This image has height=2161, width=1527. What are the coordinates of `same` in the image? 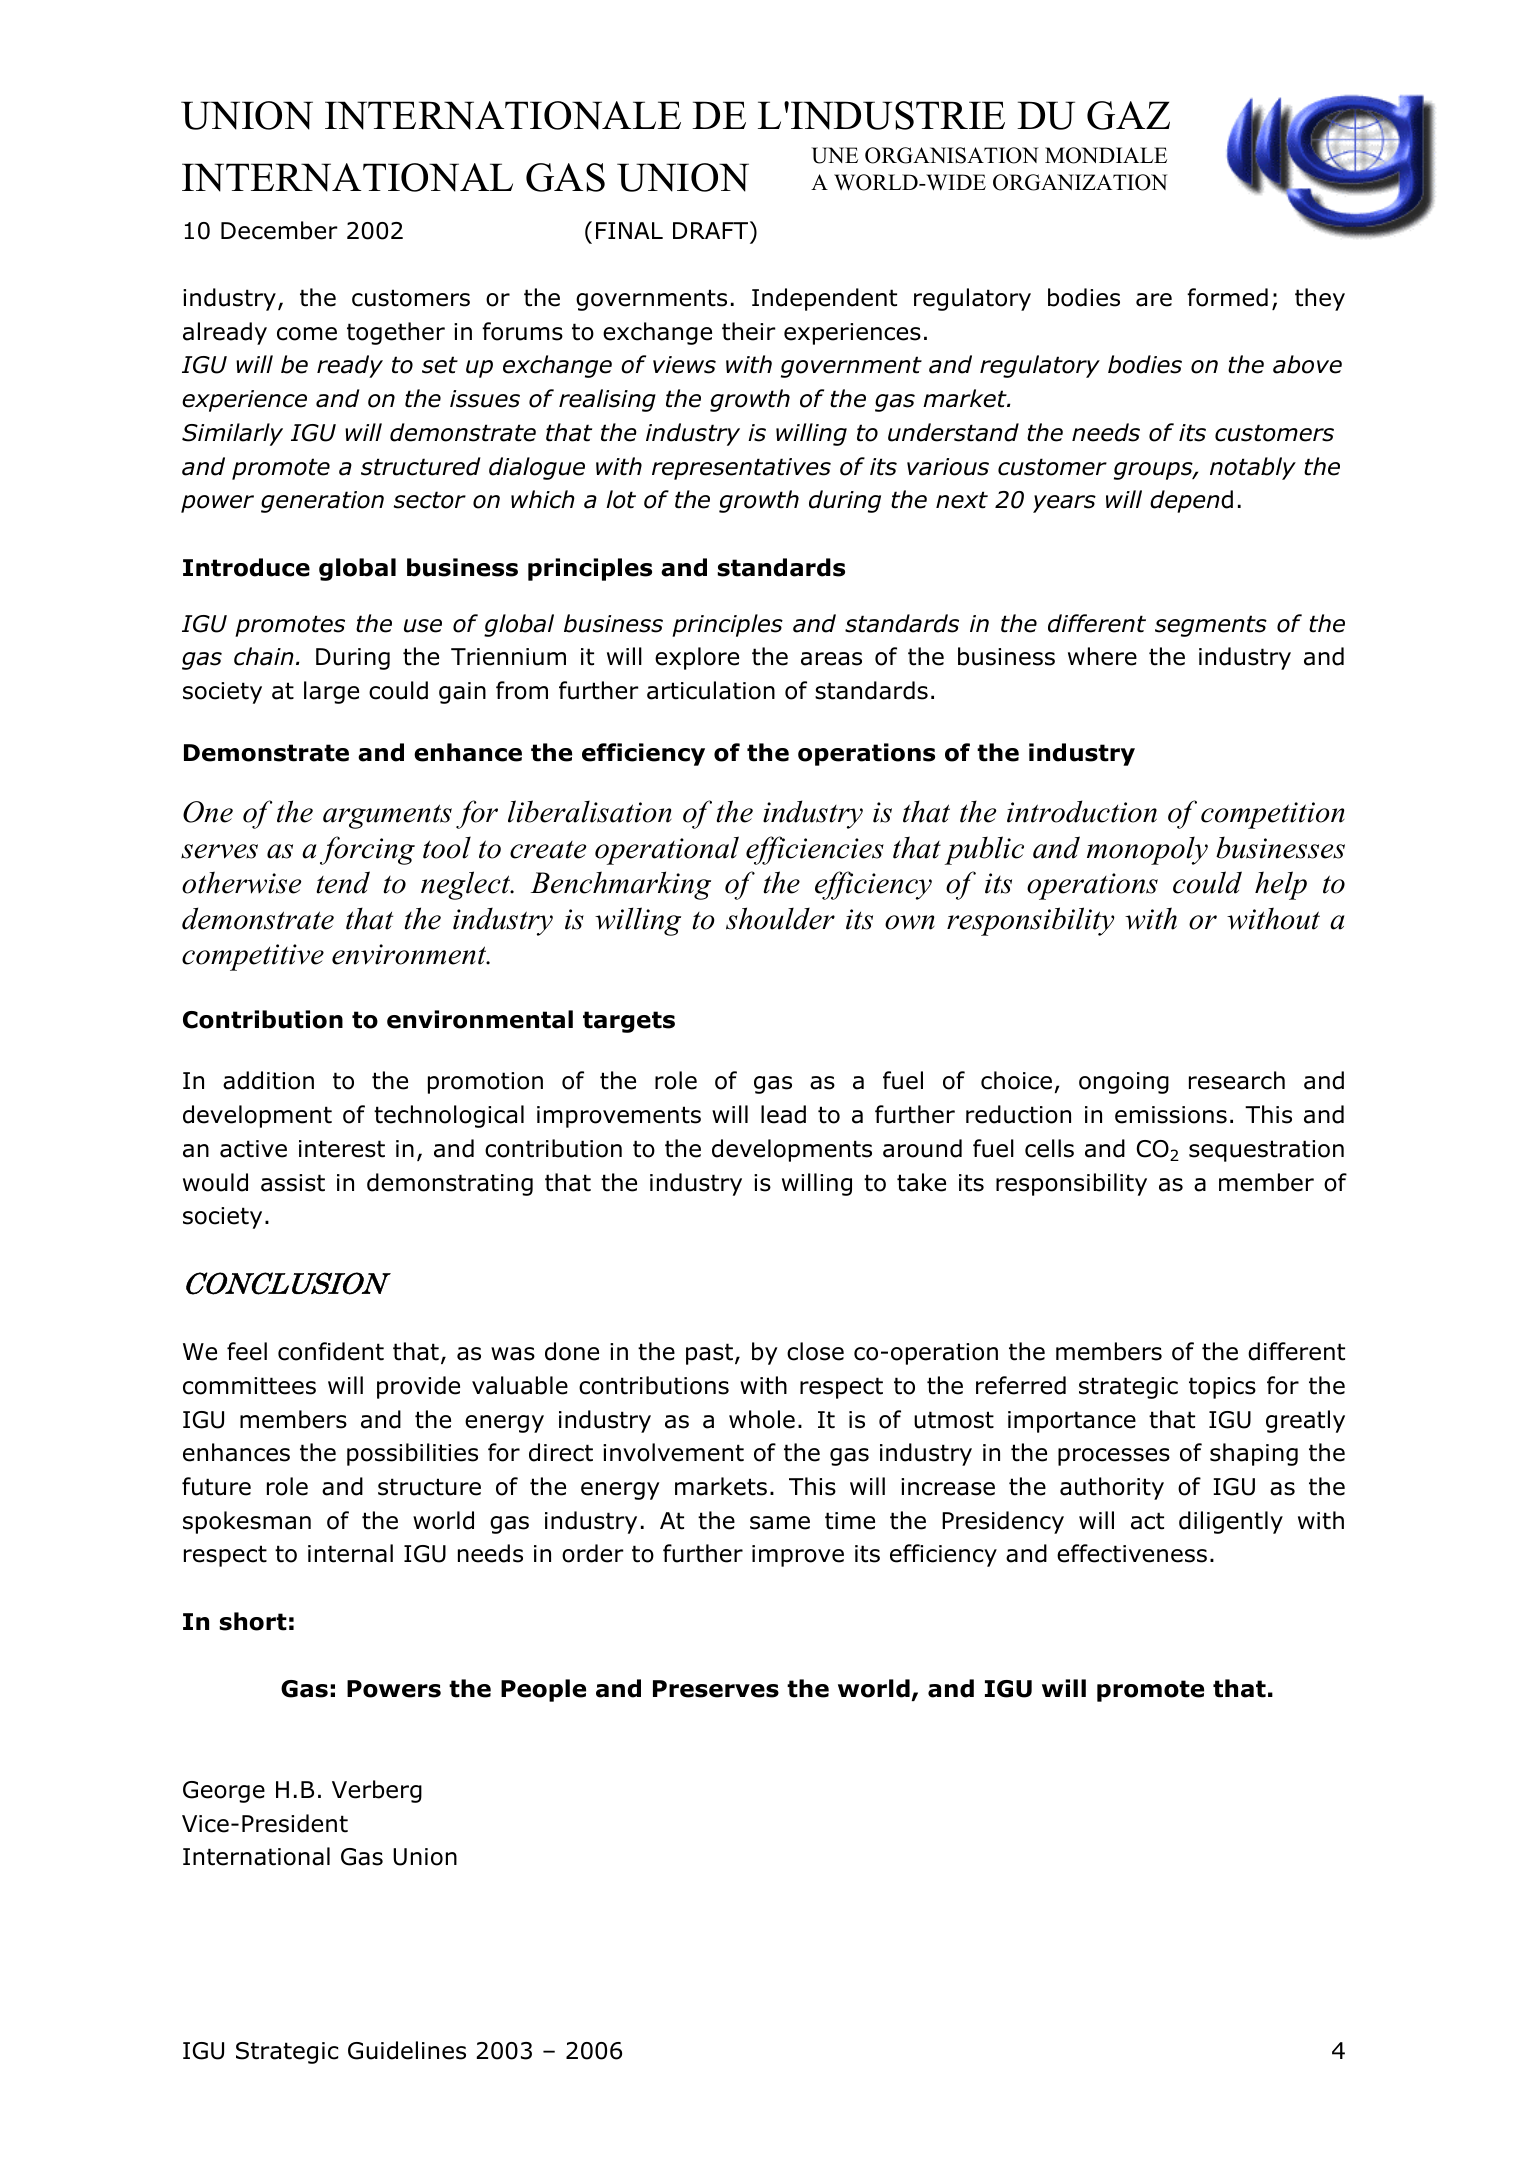 It's located at (780, 1523).
